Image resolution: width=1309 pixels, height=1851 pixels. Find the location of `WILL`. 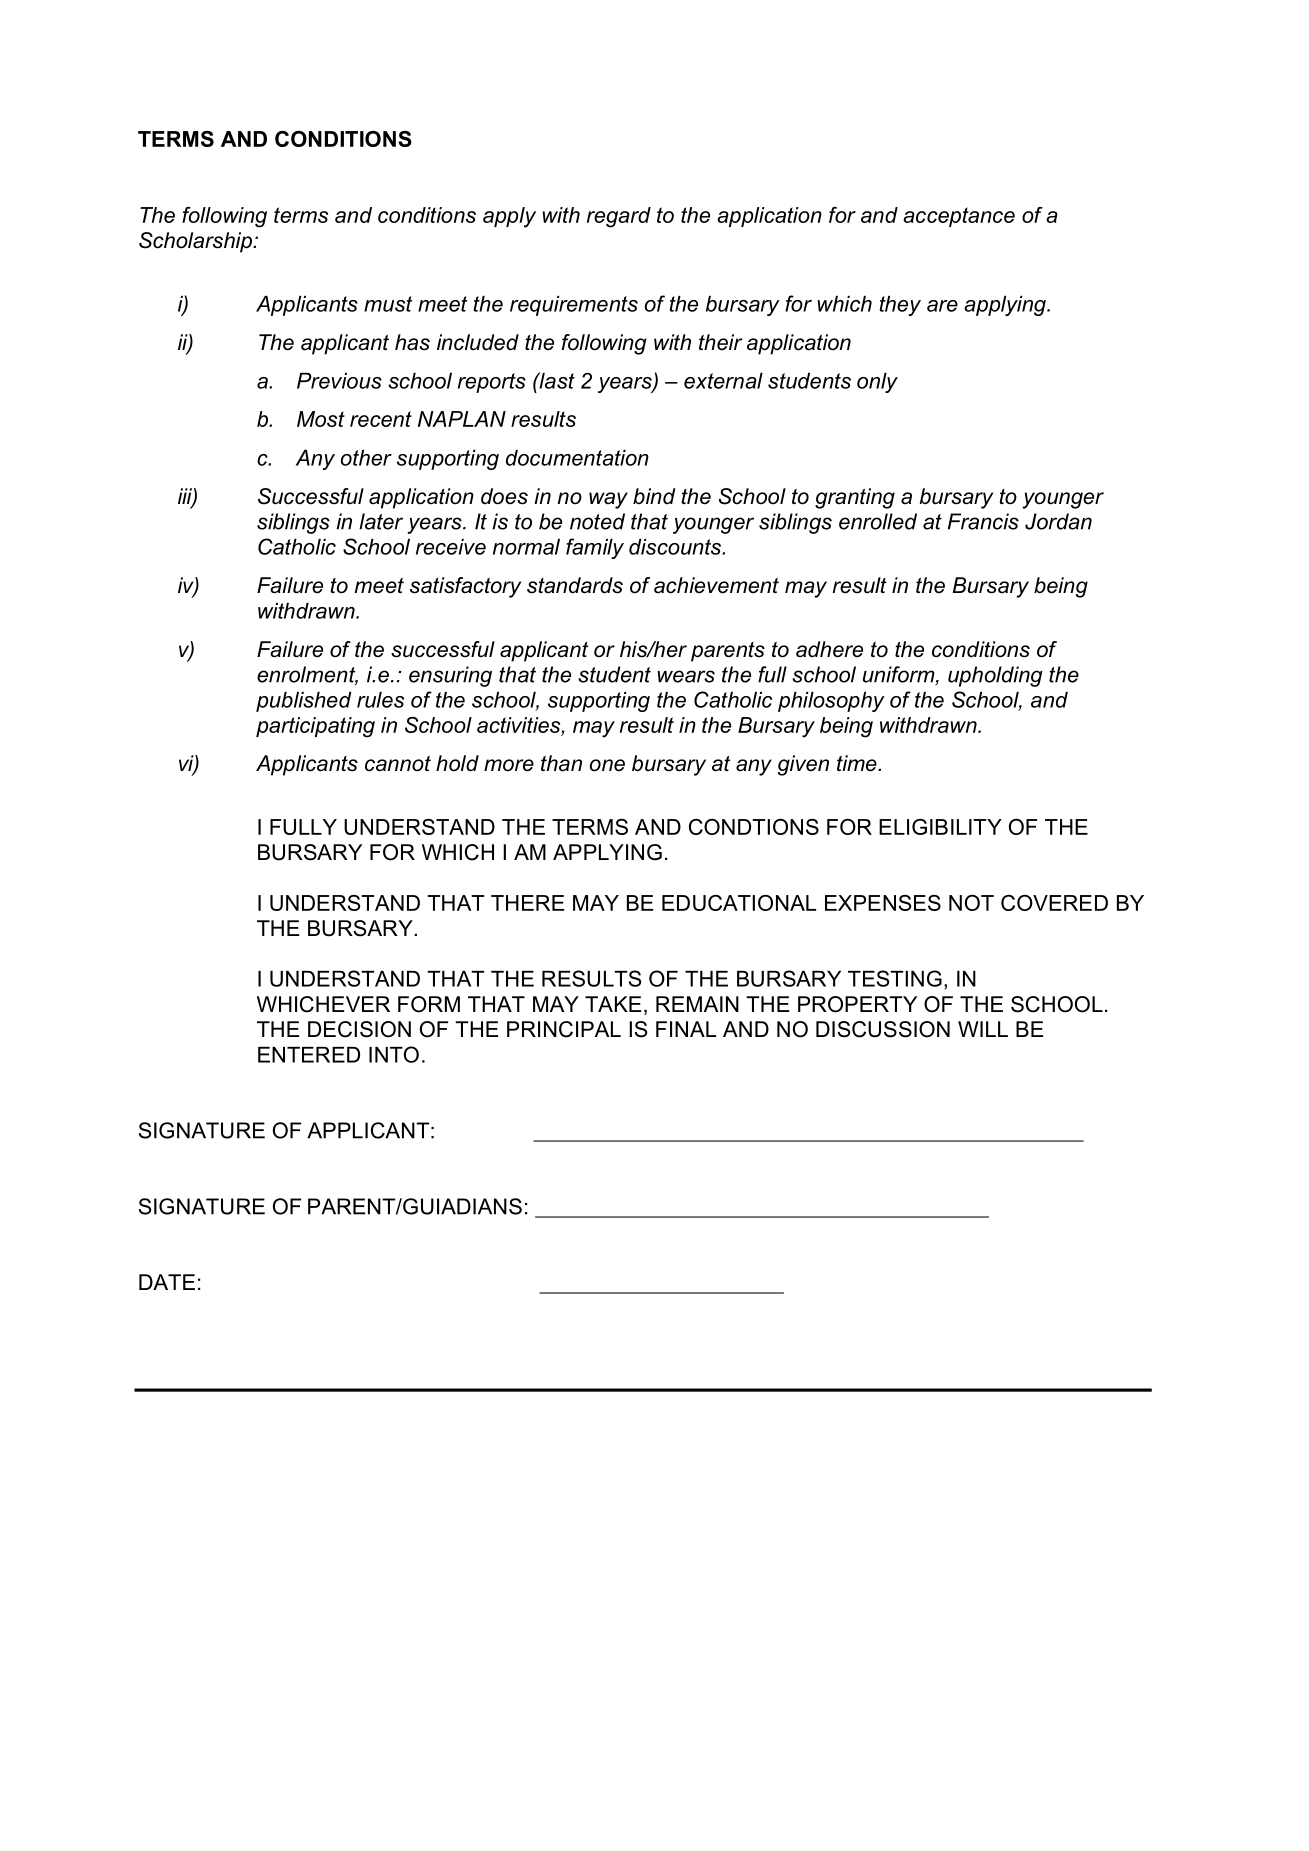

WILL is located at coordinates (983, 1029).
